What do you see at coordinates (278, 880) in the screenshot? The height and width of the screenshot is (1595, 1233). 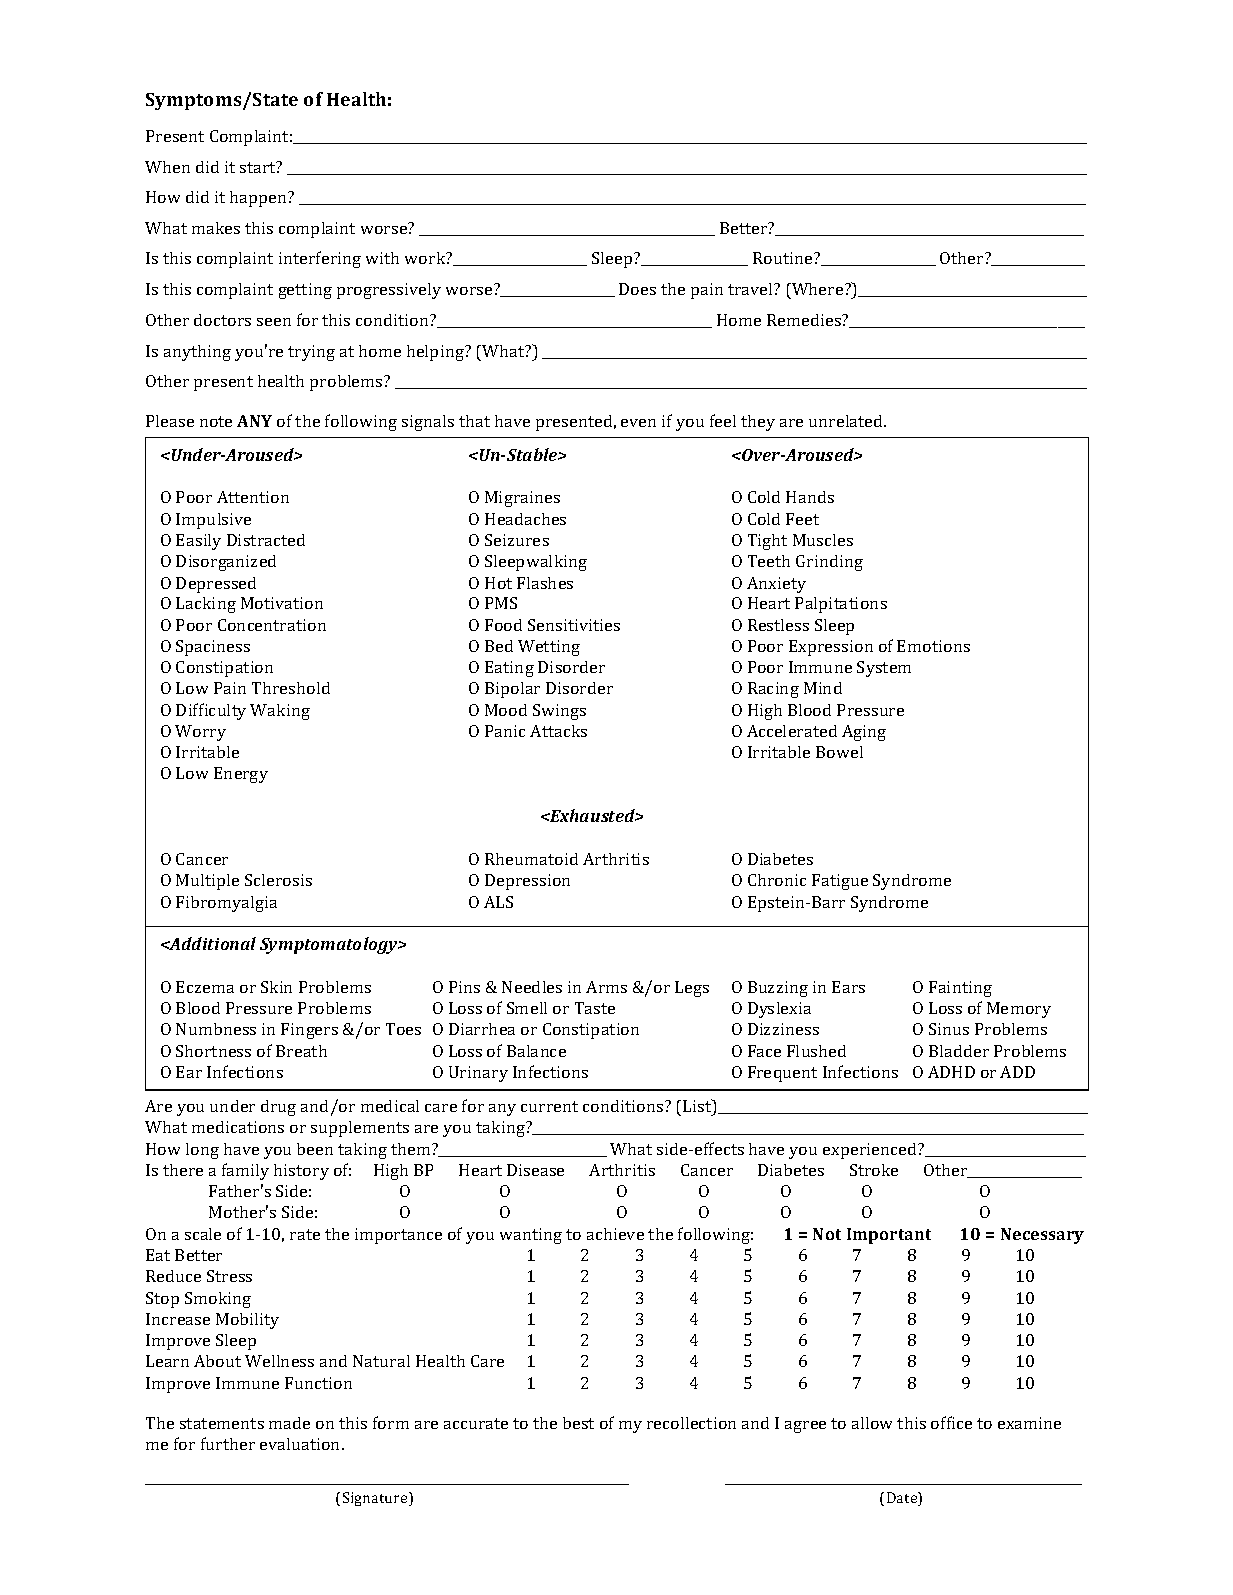 I see `Sclerosis` at bounding box center [278, 880].
